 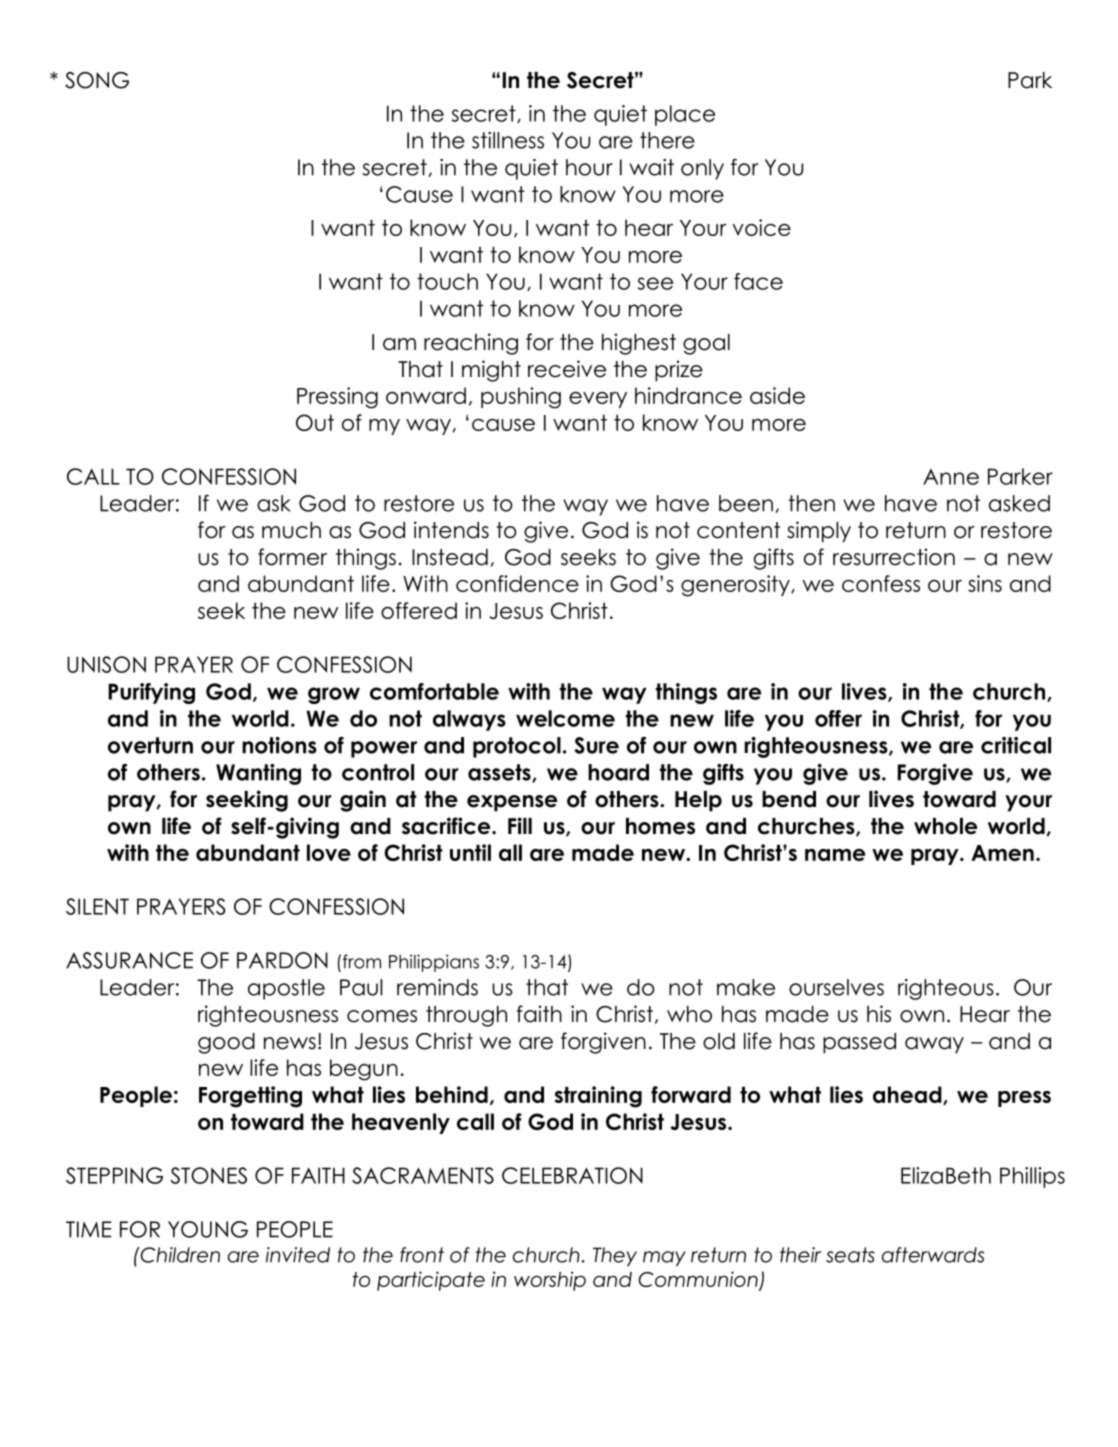 I want to click on his, so click(x=879, y=1014).
